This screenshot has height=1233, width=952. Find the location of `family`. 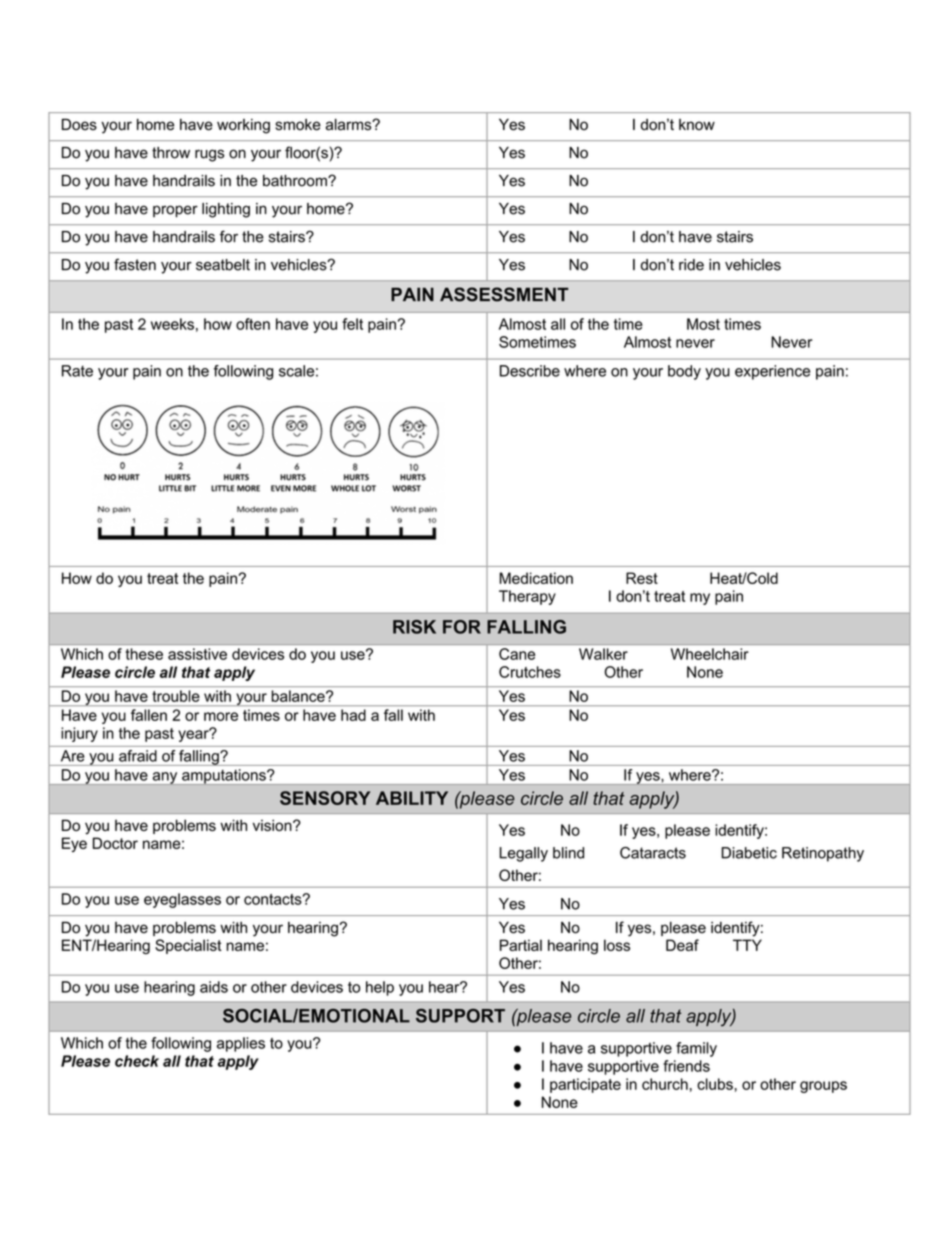

family is located at coordinates (696, 1049).
